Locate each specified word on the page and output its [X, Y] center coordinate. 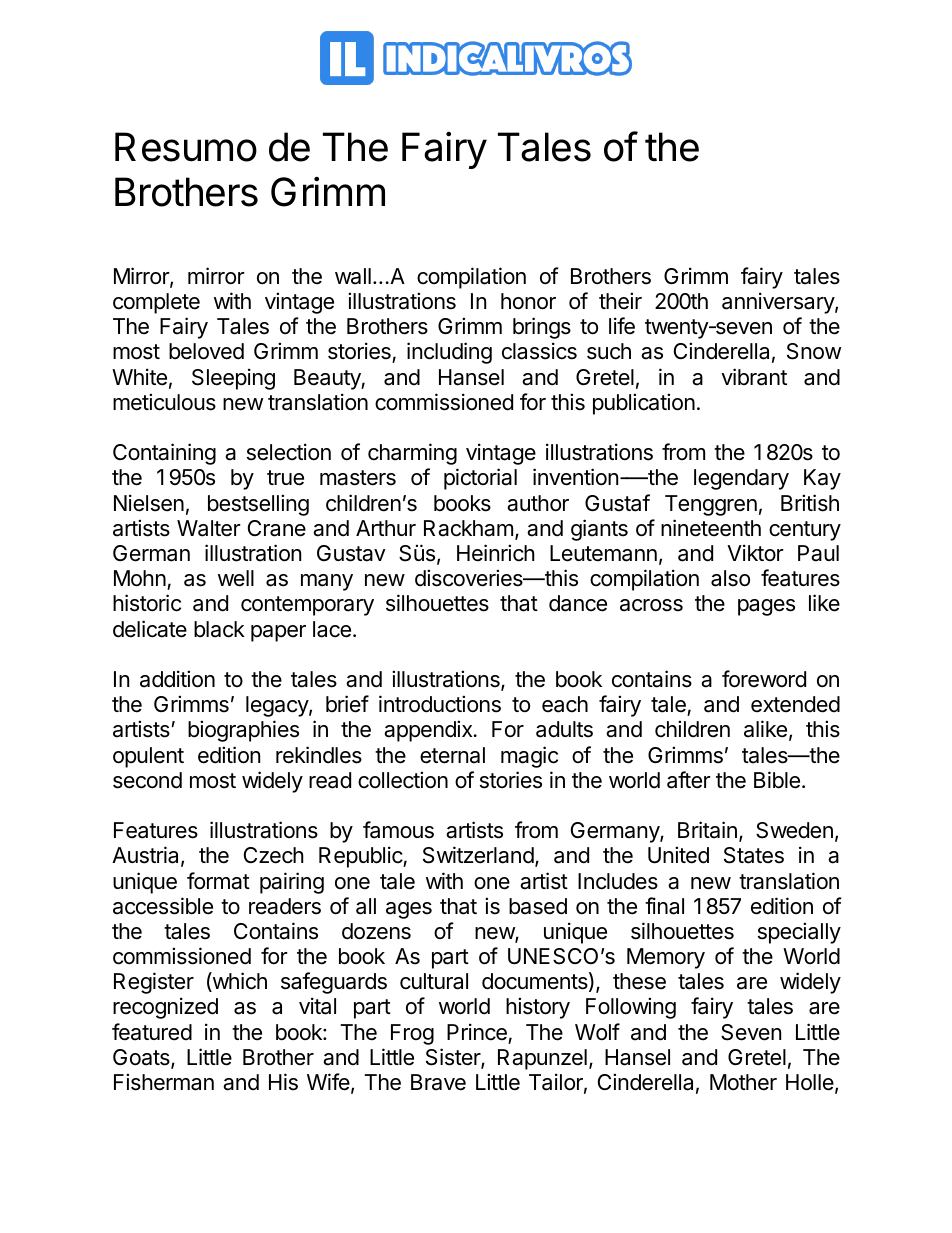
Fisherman [164, 1082]
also [730, 578]
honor [528, 301]
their [620, 301]
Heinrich [496, 553]
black [219, 629]
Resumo [186, 147]
